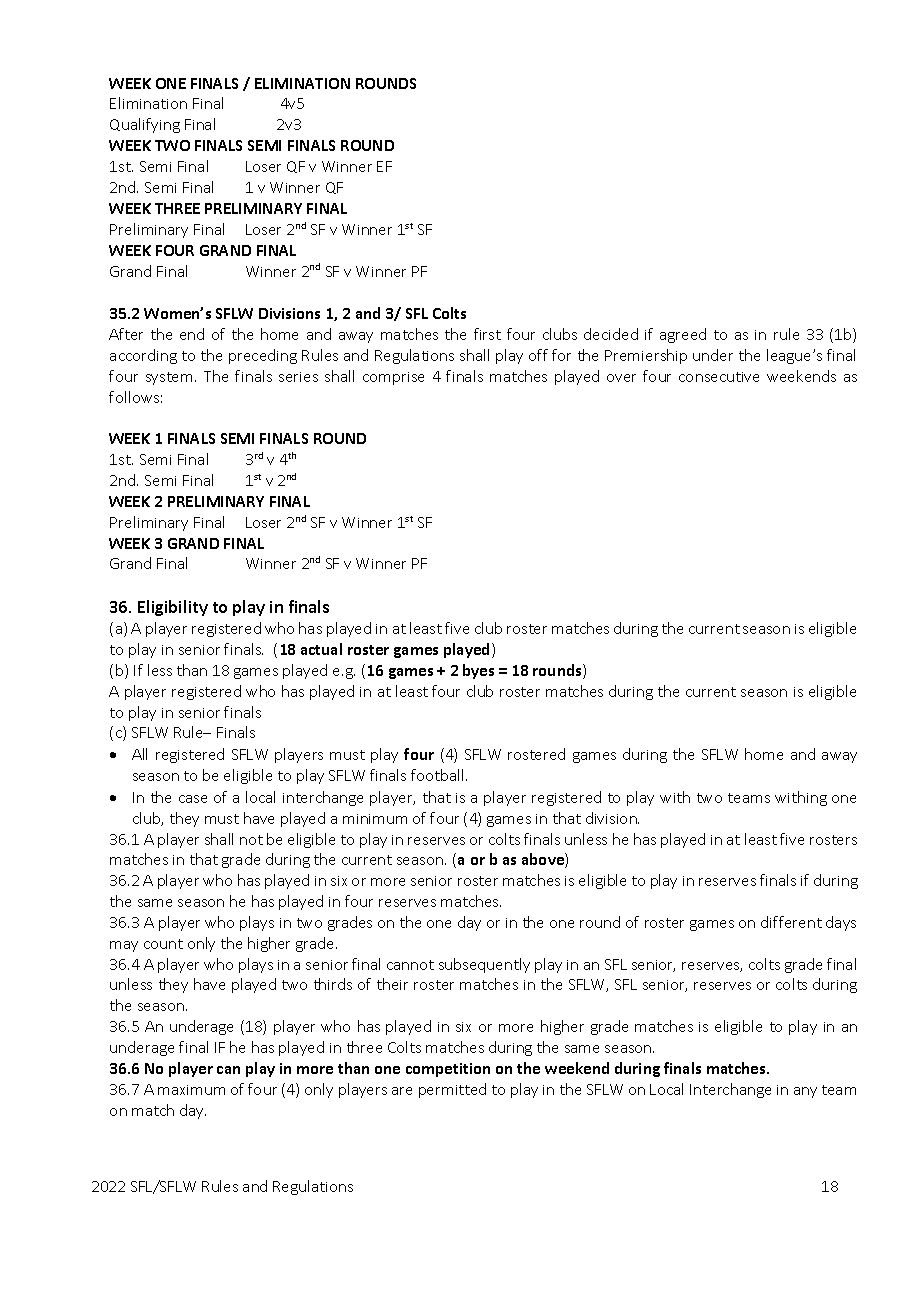  Describe the element at coordinates (805, 1092) in the screenshot. I see `any` at that location.
